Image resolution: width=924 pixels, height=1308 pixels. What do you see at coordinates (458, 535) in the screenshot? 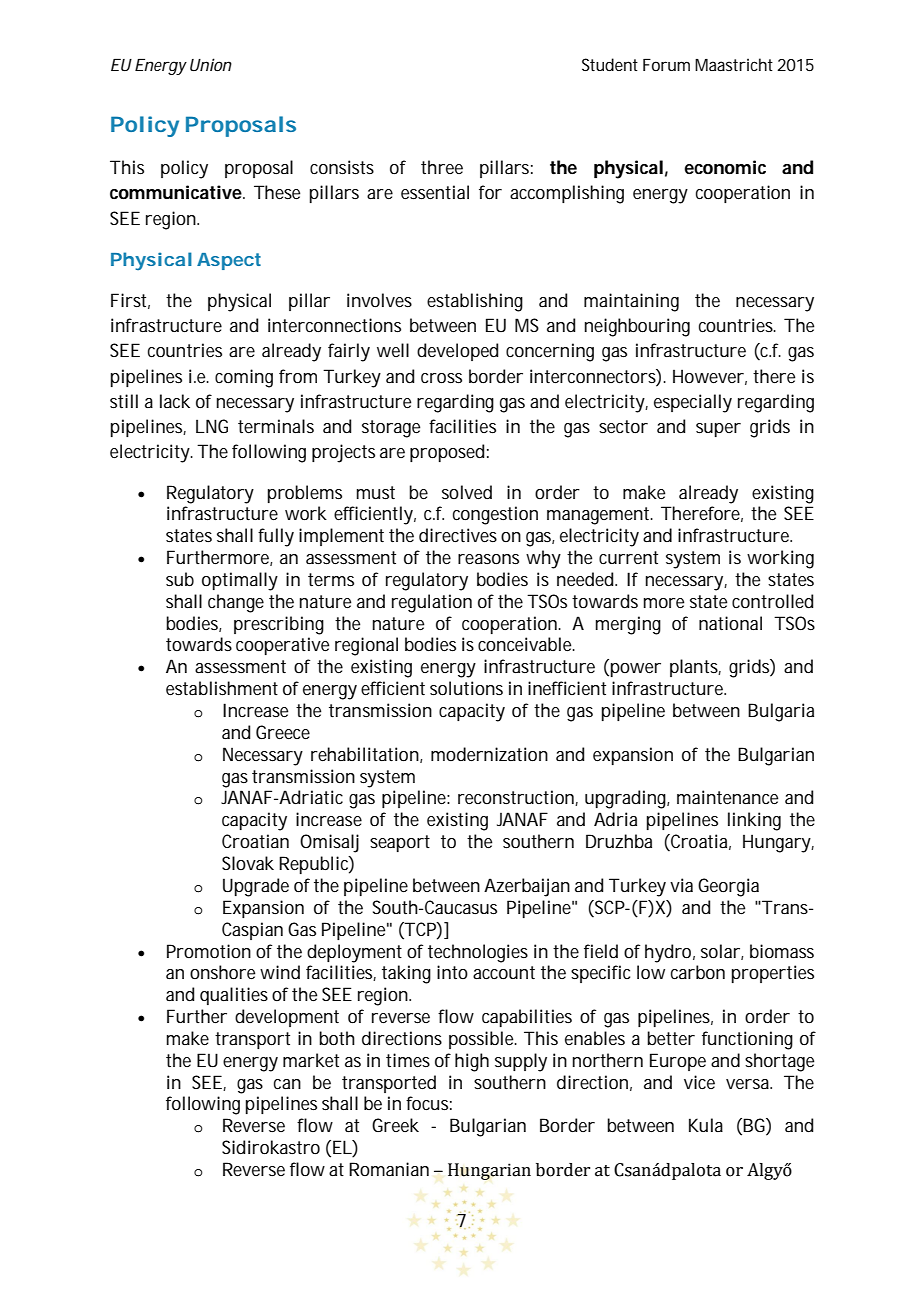
I see `directives` at bounding box center [458, 535].
